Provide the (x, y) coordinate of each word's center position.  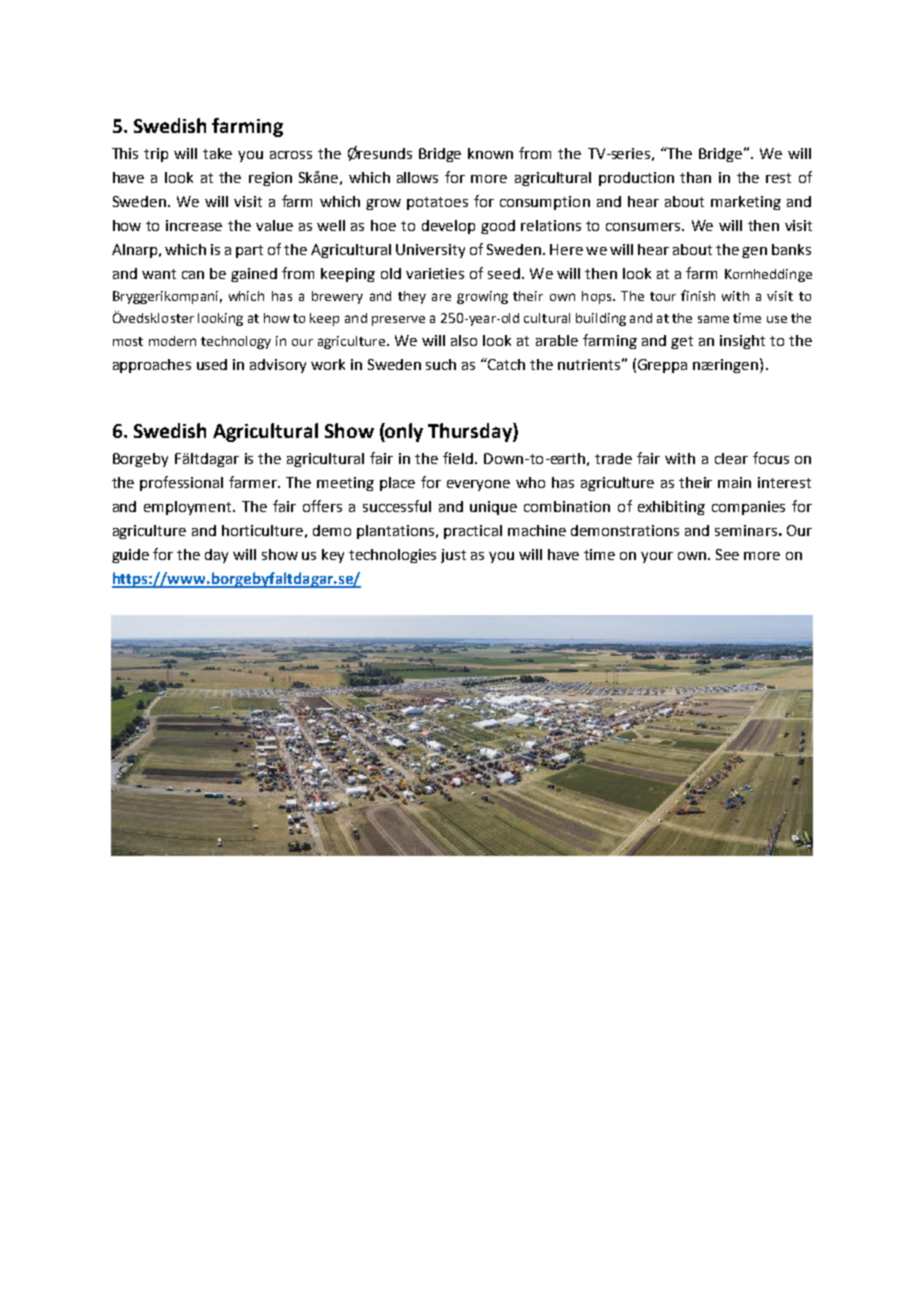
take (217, 153)
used (212, 364)
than (695, 177)
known (490, 153)
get (682, 342)
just (453, 556)
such (441, 364)
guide (130, 556)
